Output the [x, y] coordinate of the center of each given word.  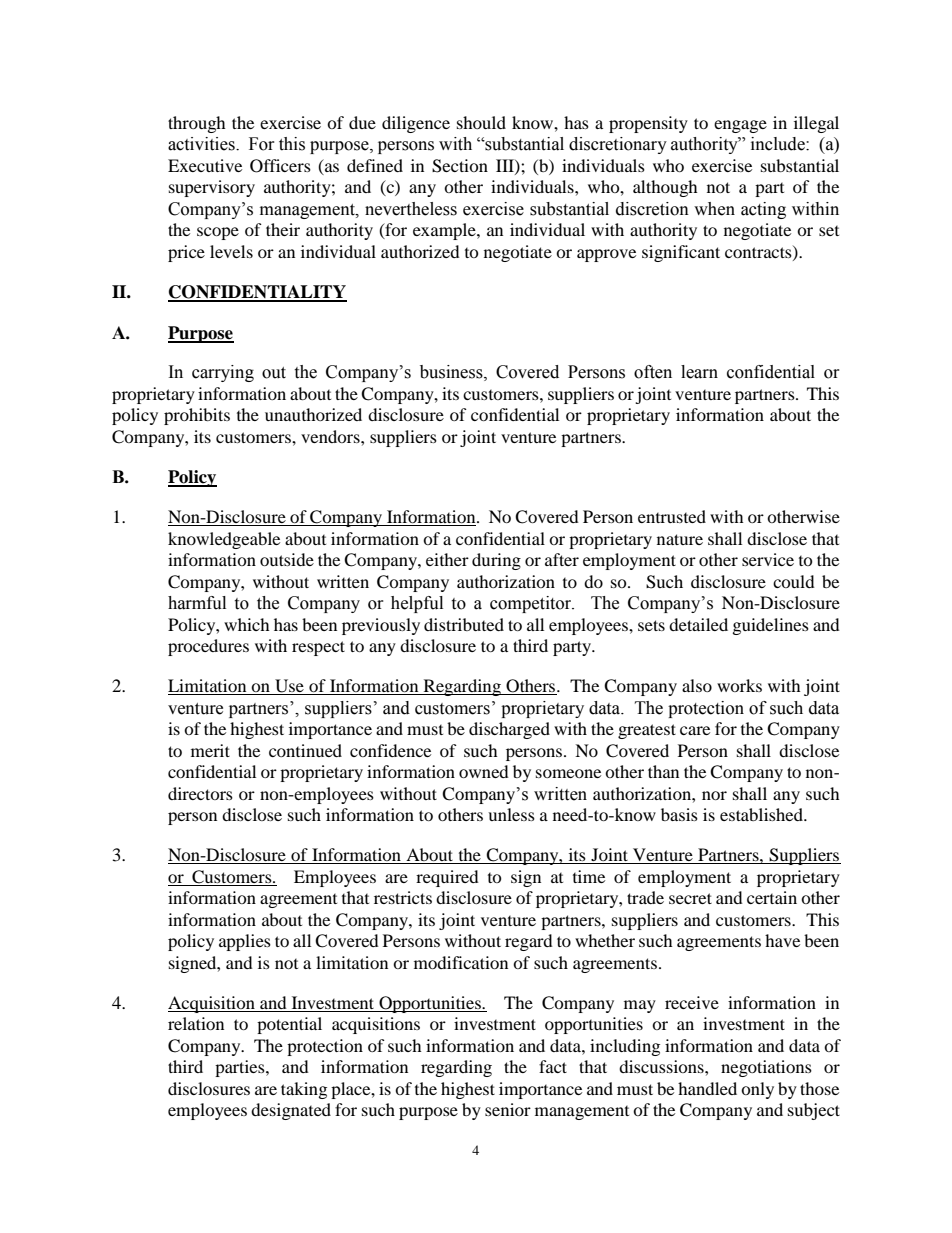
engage [740, 126]
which [247, 624]
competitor [532, 604]
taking [304, 1090]
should [481, 122]
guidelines [771, 626]
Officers [280, 166]
